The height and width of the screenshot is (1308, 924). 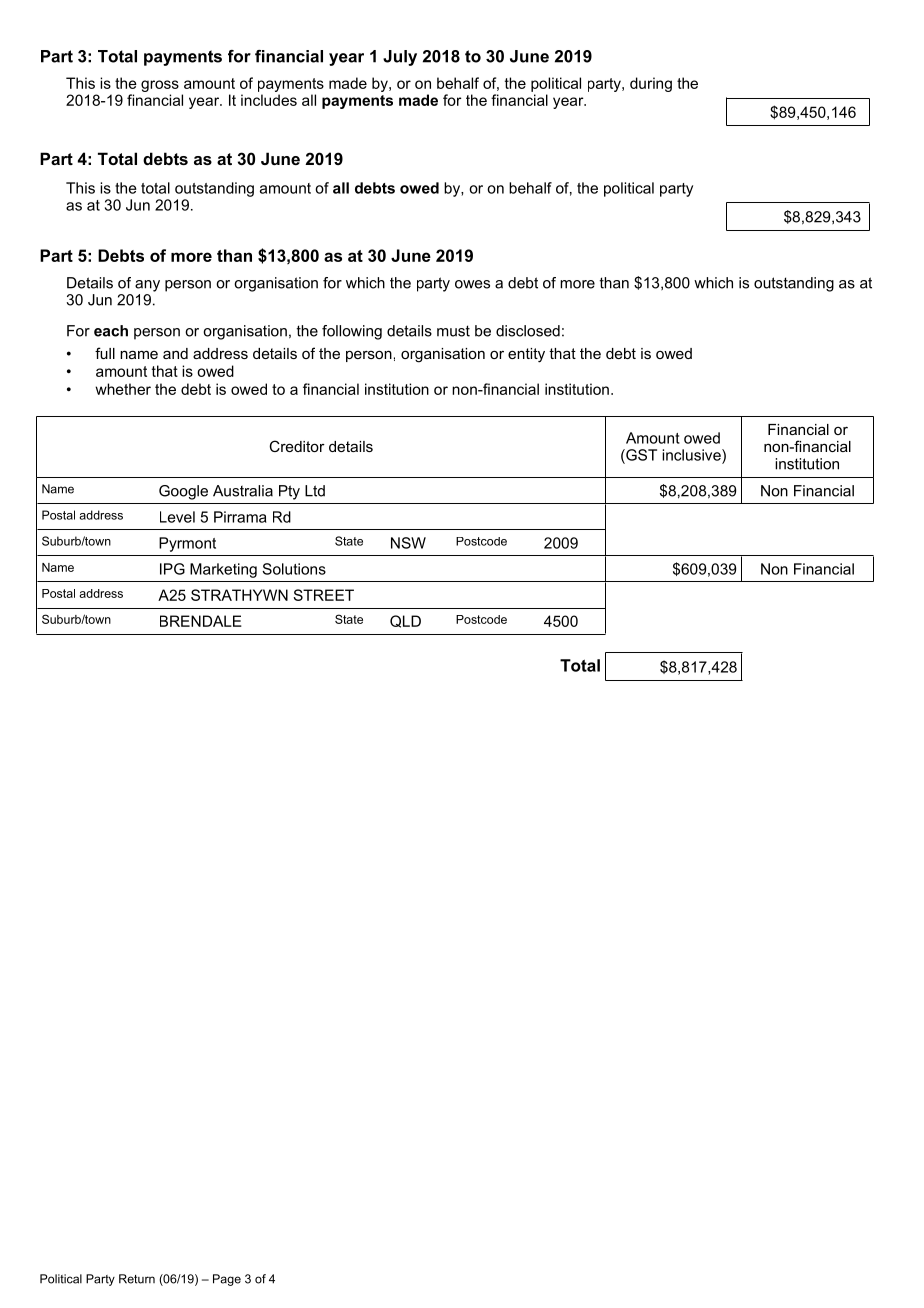 What do you see at coordinates (640, 455) in the screenshot?
I see `GST` at bounding box center [640, 455].
